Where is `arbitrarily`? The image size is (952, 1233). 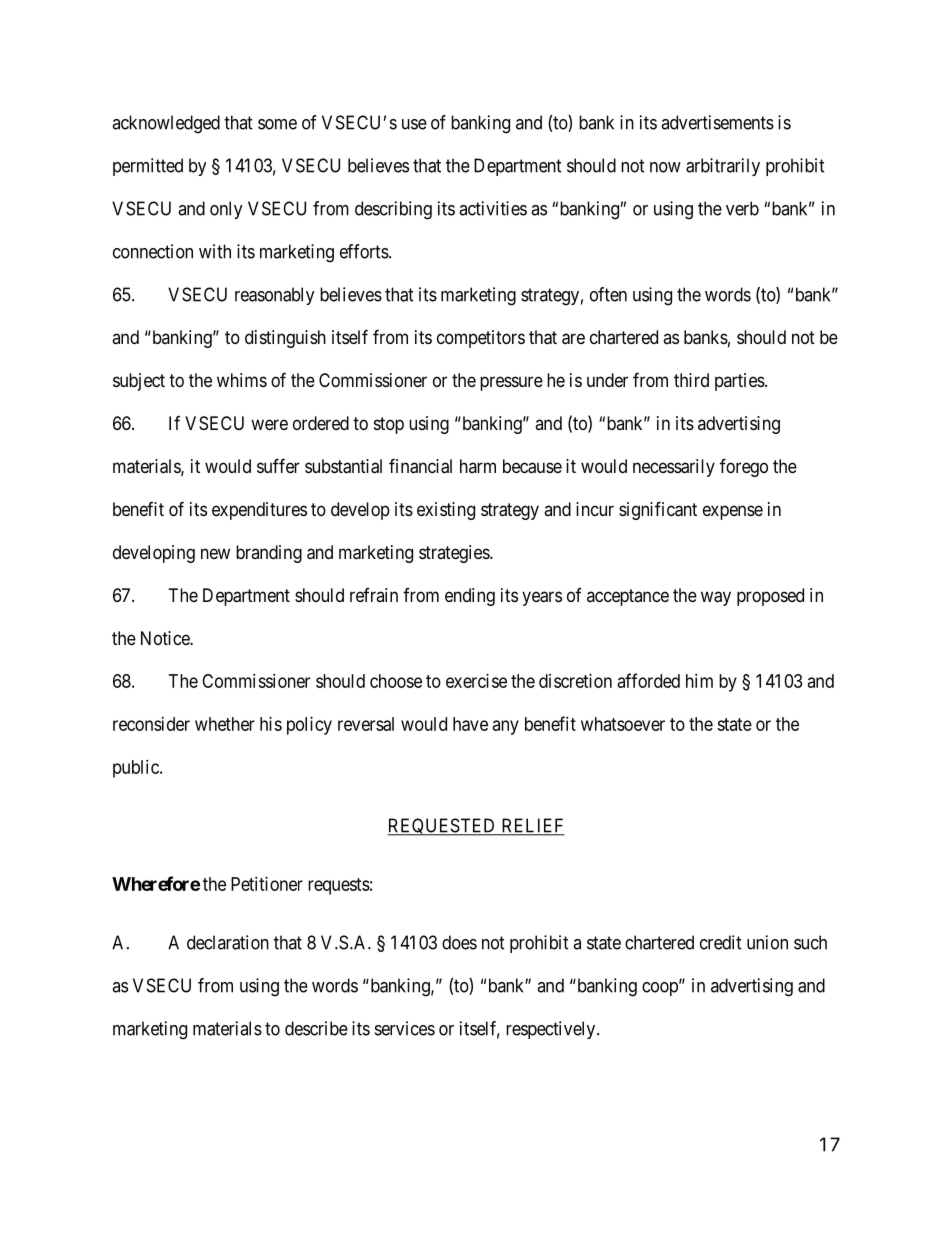 arbitrarily is located at coordinates (723, 167).
